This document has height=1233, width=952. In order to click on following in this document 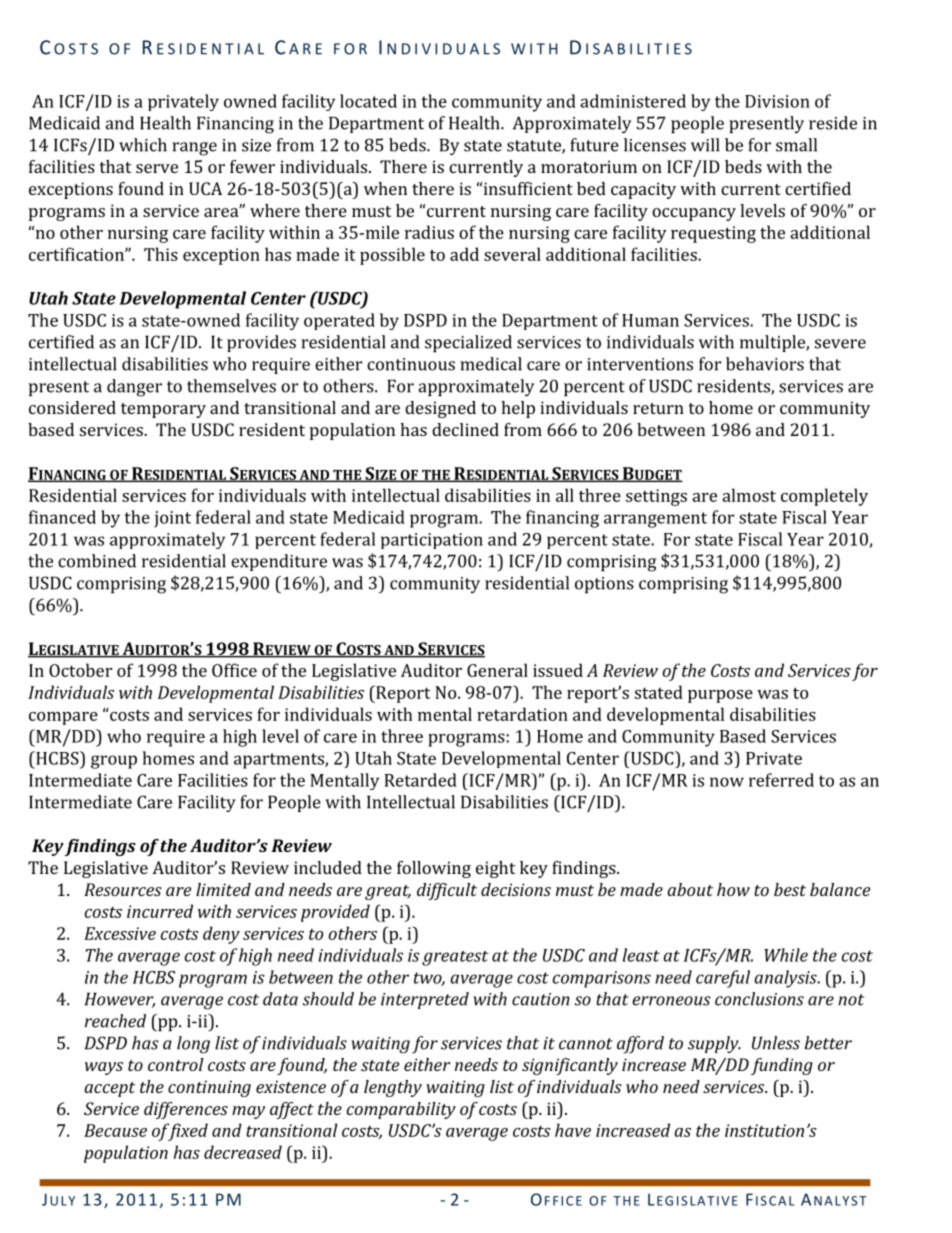, I will do `click(434, 869)`.
